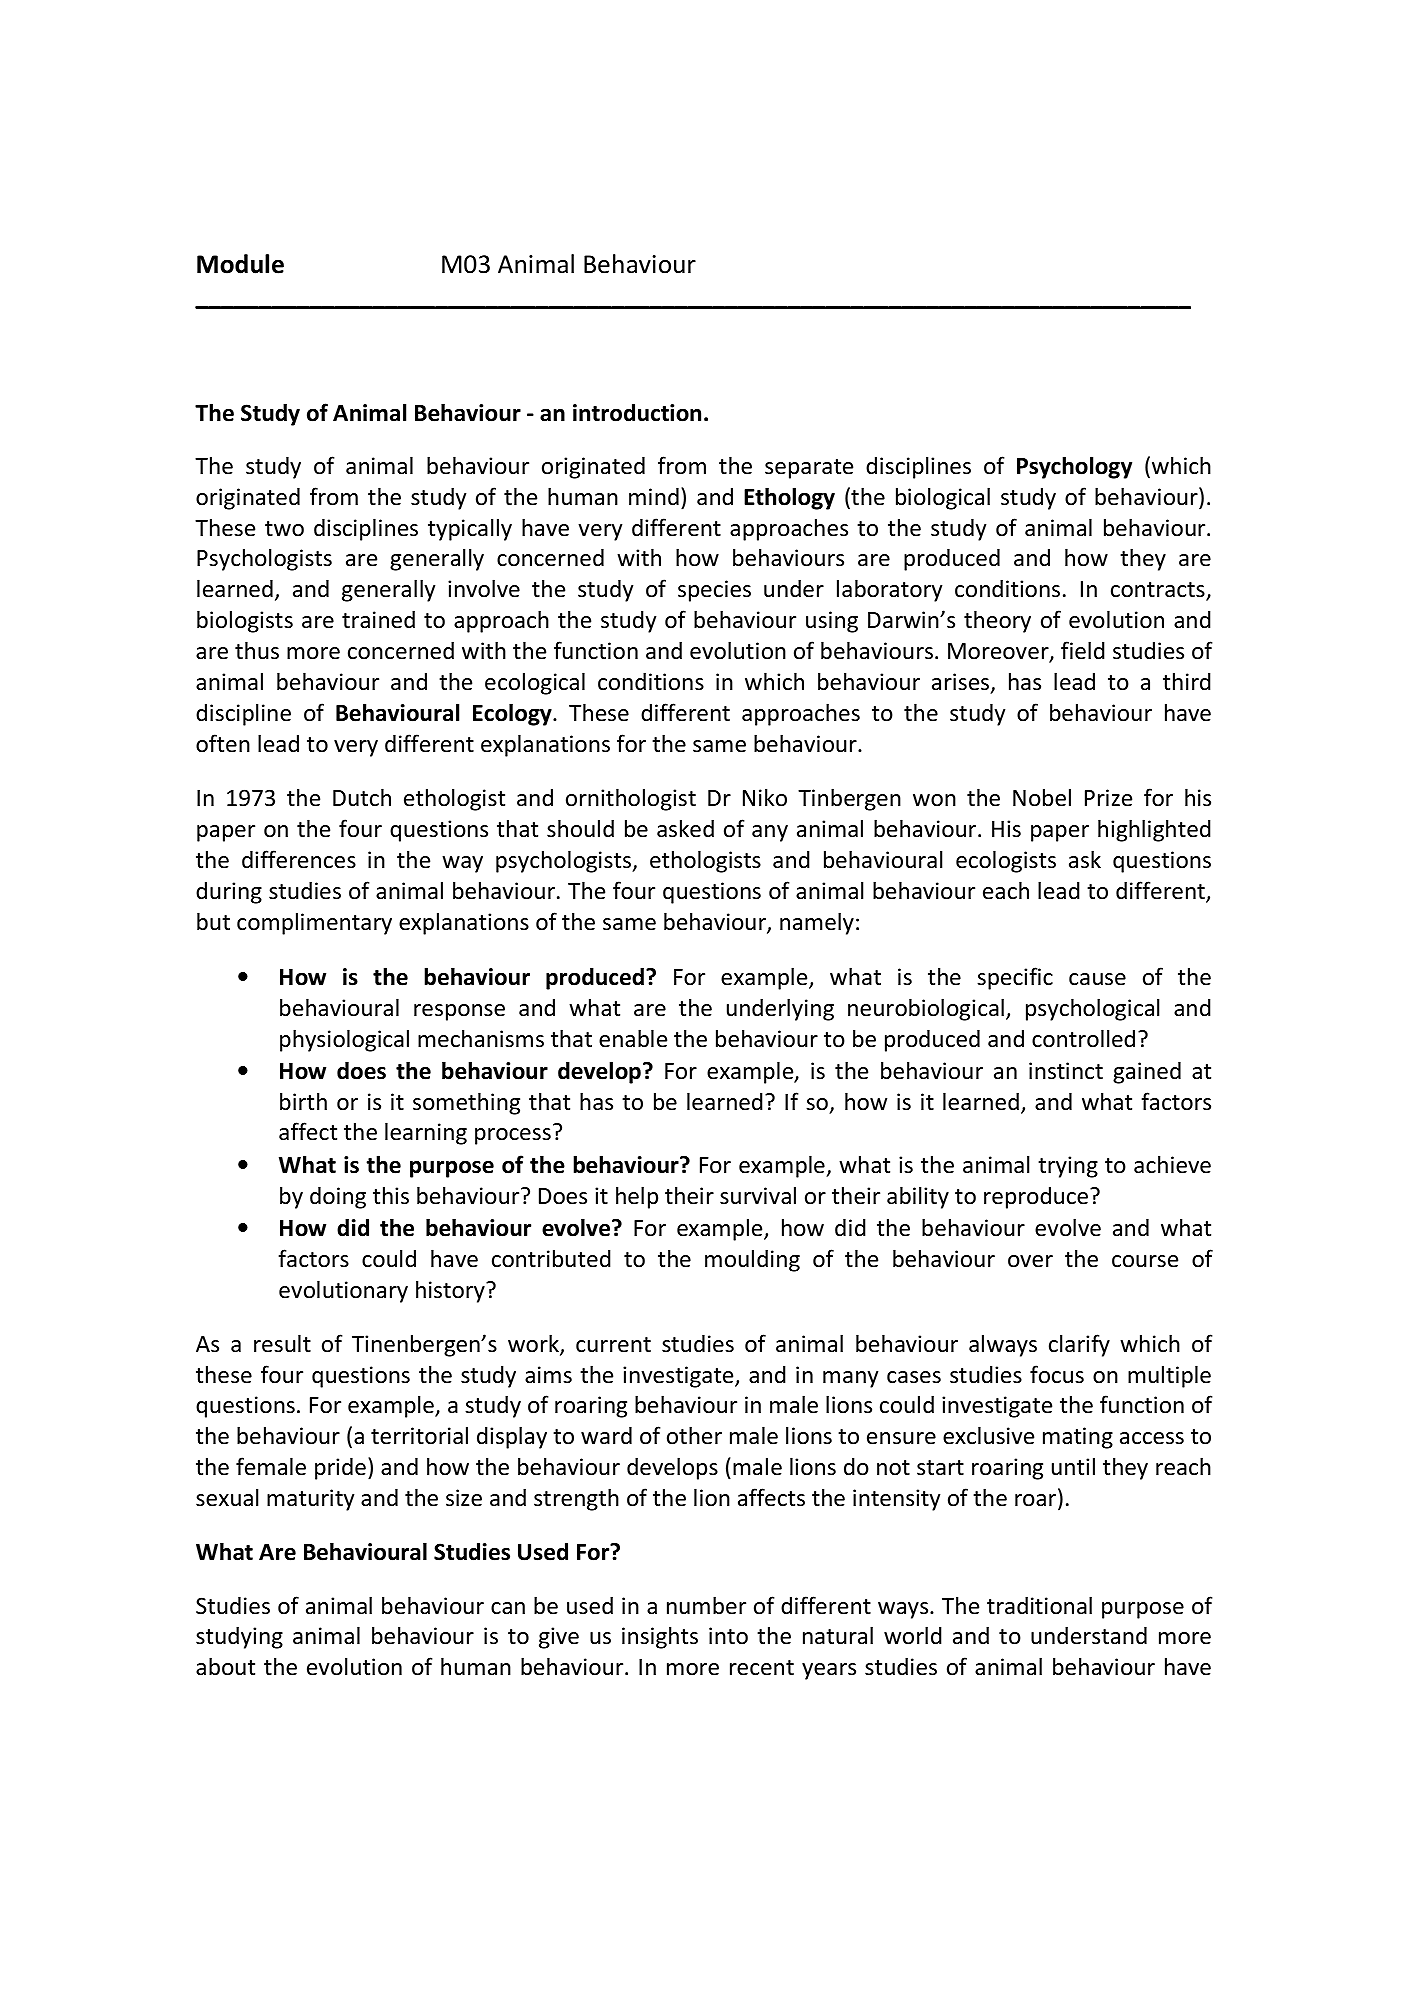 Image resolution: width=1406 pixels, height=1990 pixels. Describe the element at coordinates (728, 1636) in the page. I see `into` at that location.
